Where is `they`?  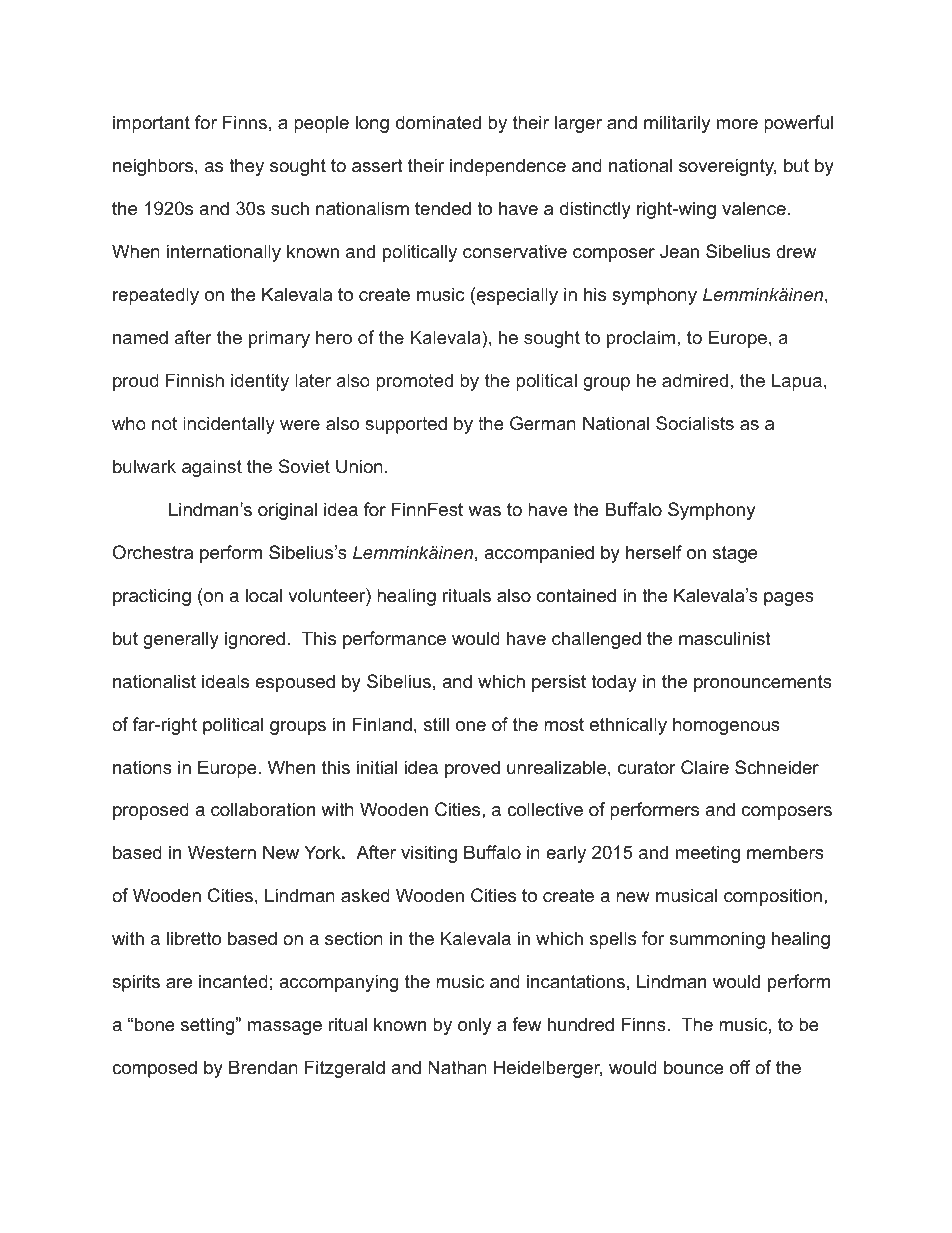
they is located at coordinates (246, 167).
